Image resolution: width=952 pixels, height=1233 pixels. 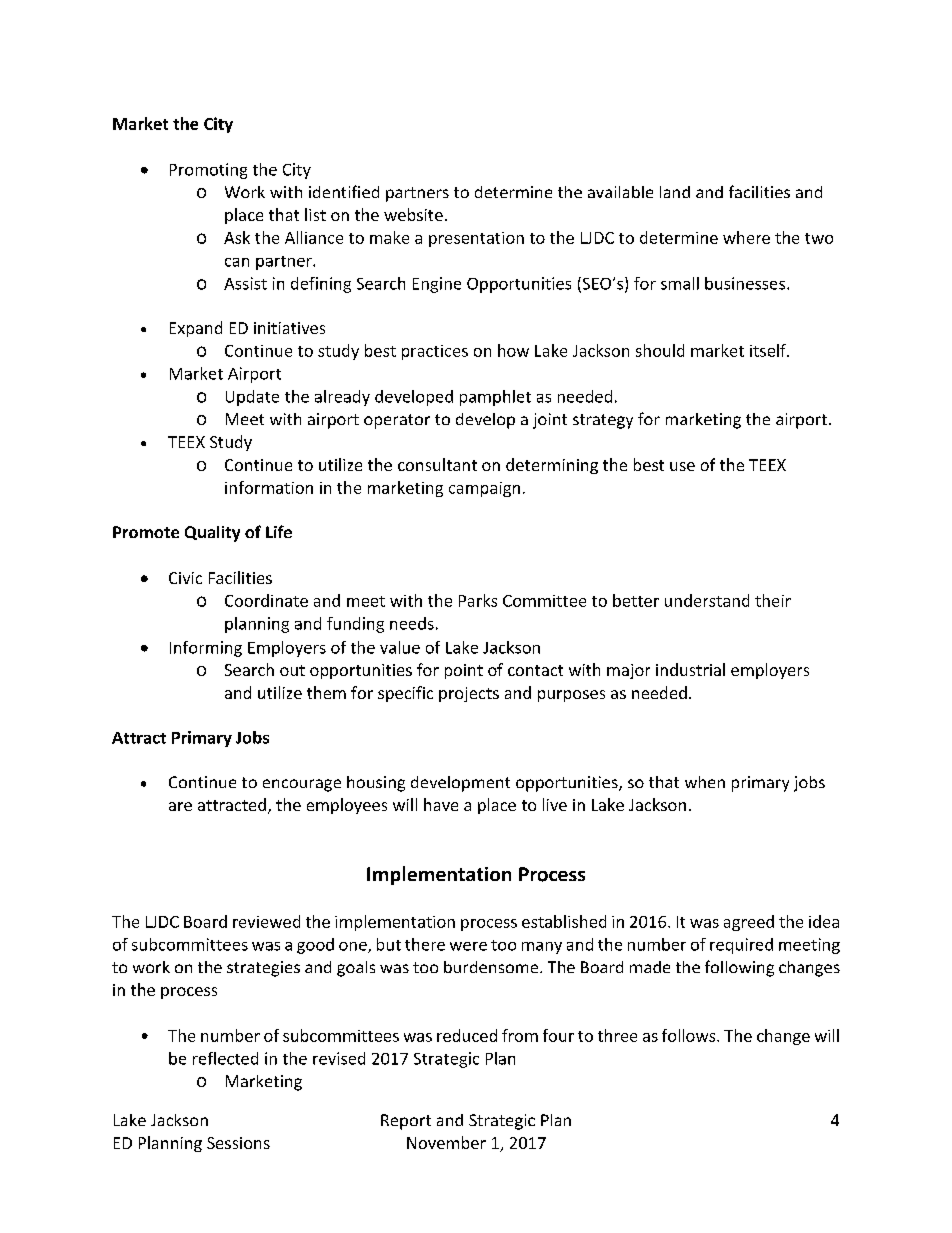 I want to click on industrial, so click(x=690, y=669).
